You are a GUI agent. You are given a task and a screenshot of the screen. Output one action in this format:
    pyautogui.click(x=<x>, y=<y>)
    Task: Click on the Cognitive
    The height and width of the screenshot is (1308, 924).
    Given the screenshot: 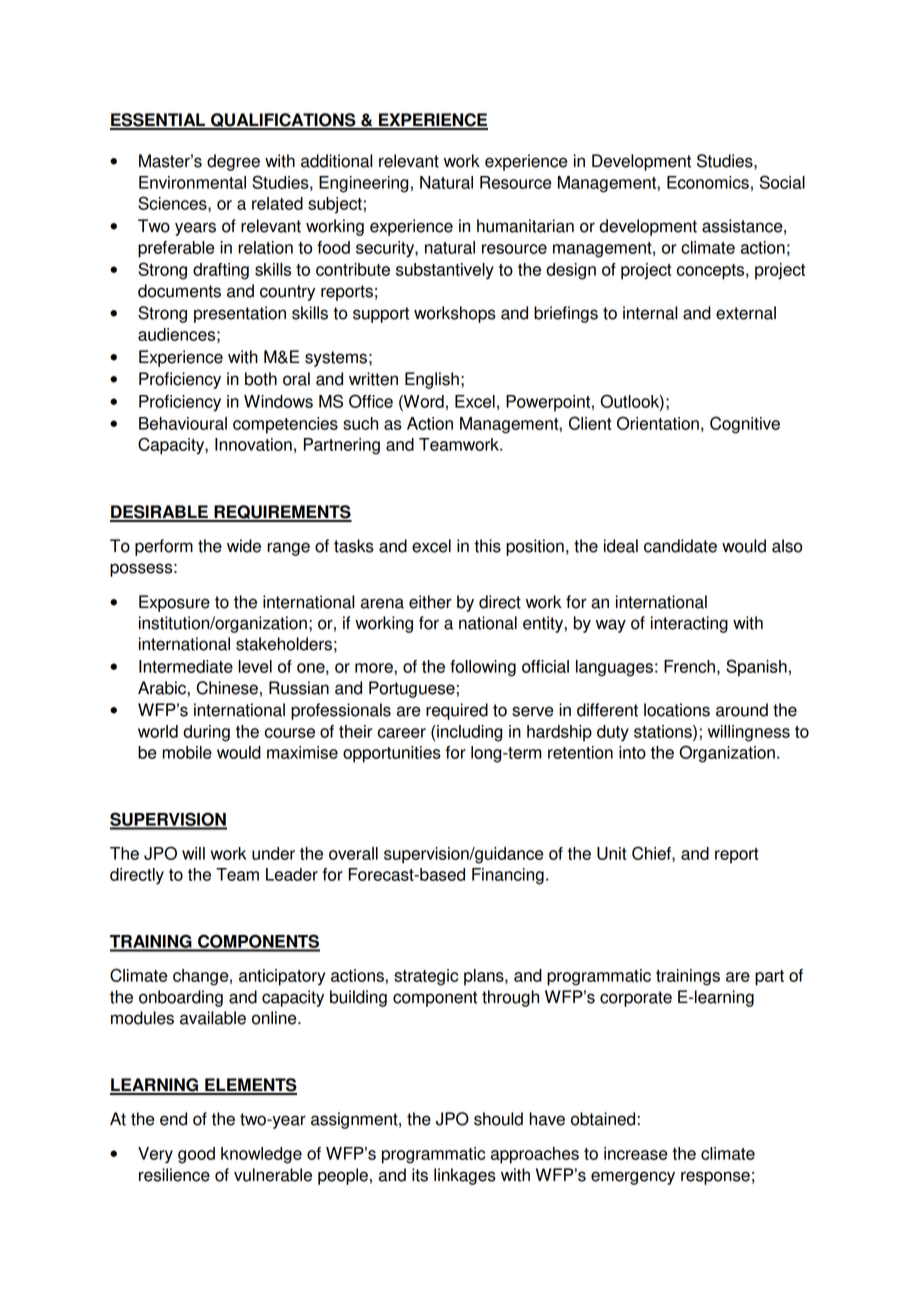 What is the action you would take?
    pyautogui.click(x=745, y=425)
